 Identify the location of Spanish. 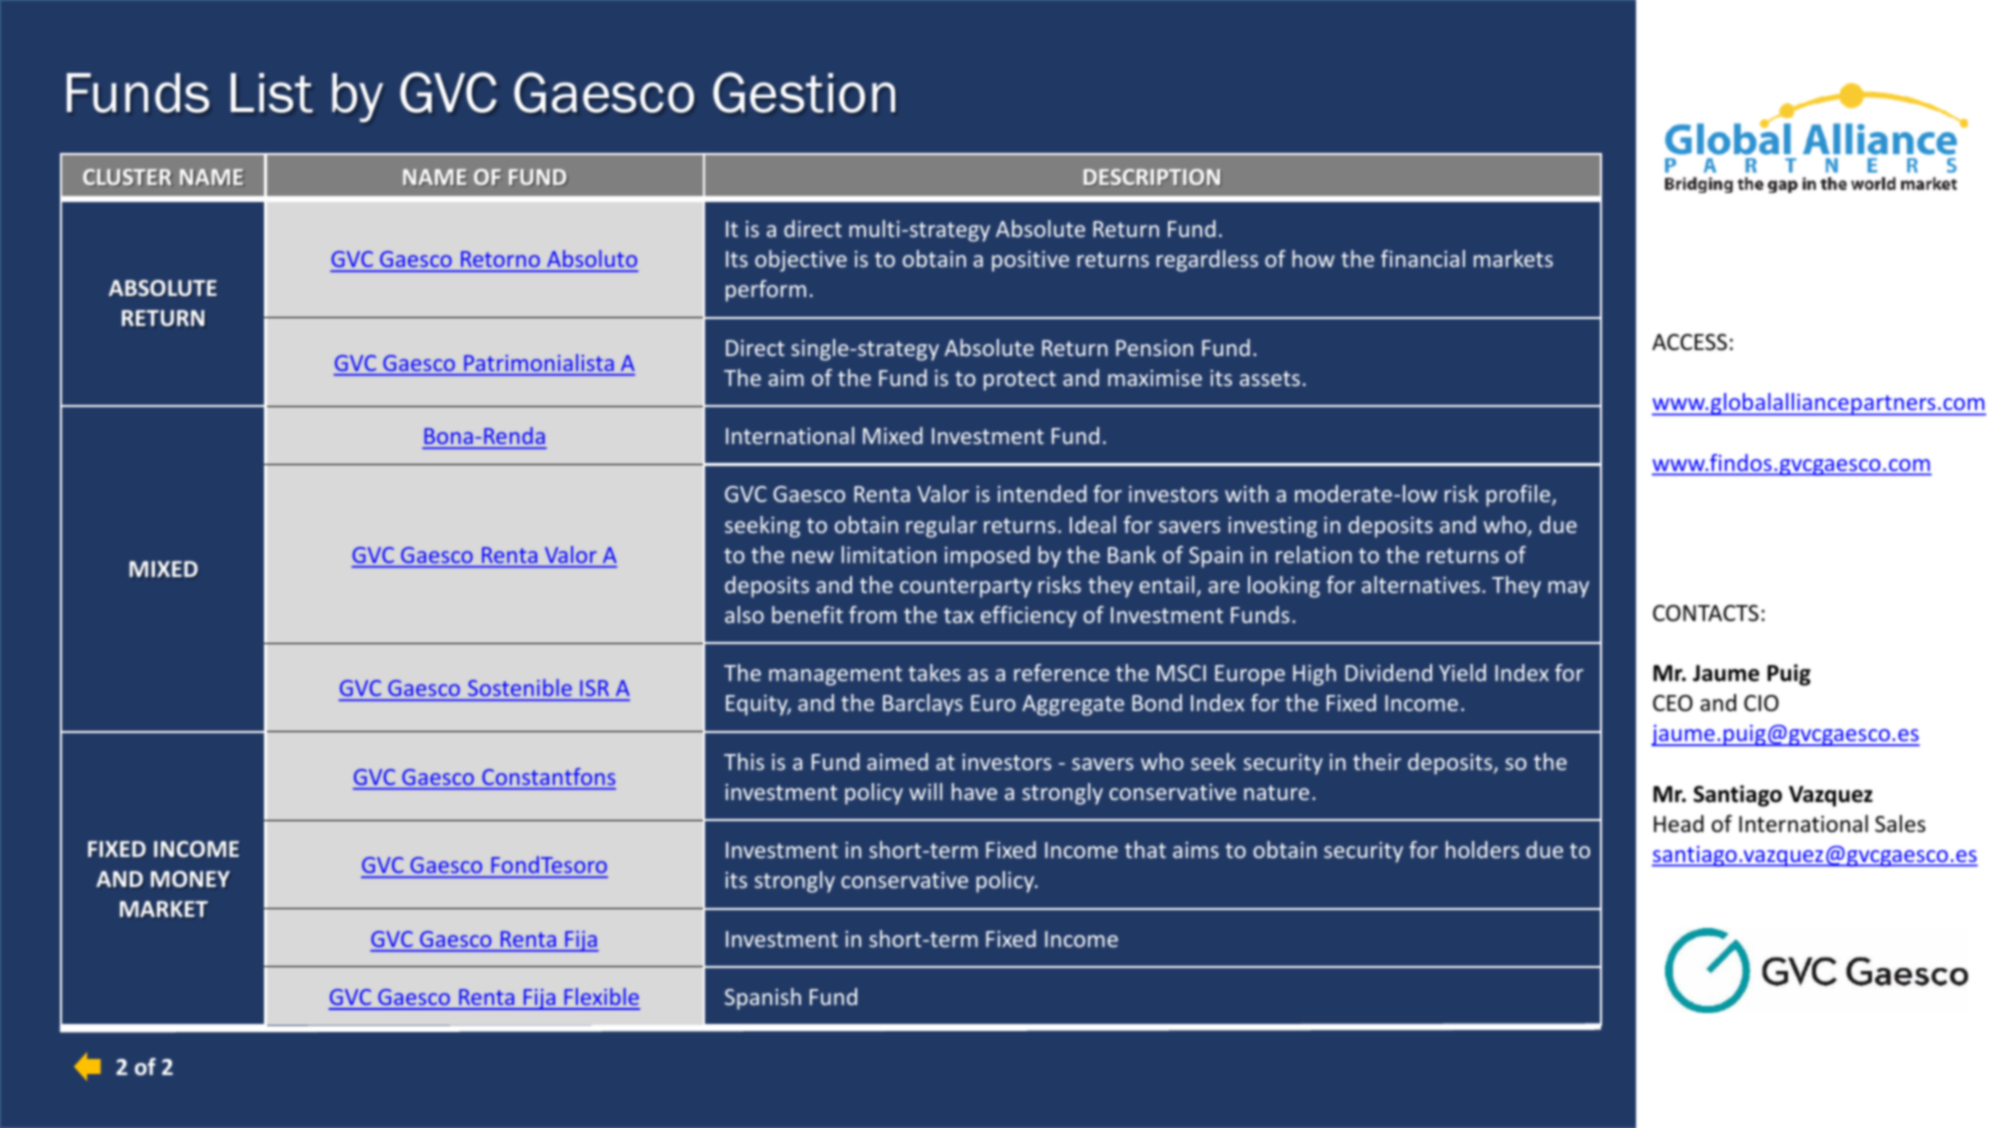
(763, 999).
